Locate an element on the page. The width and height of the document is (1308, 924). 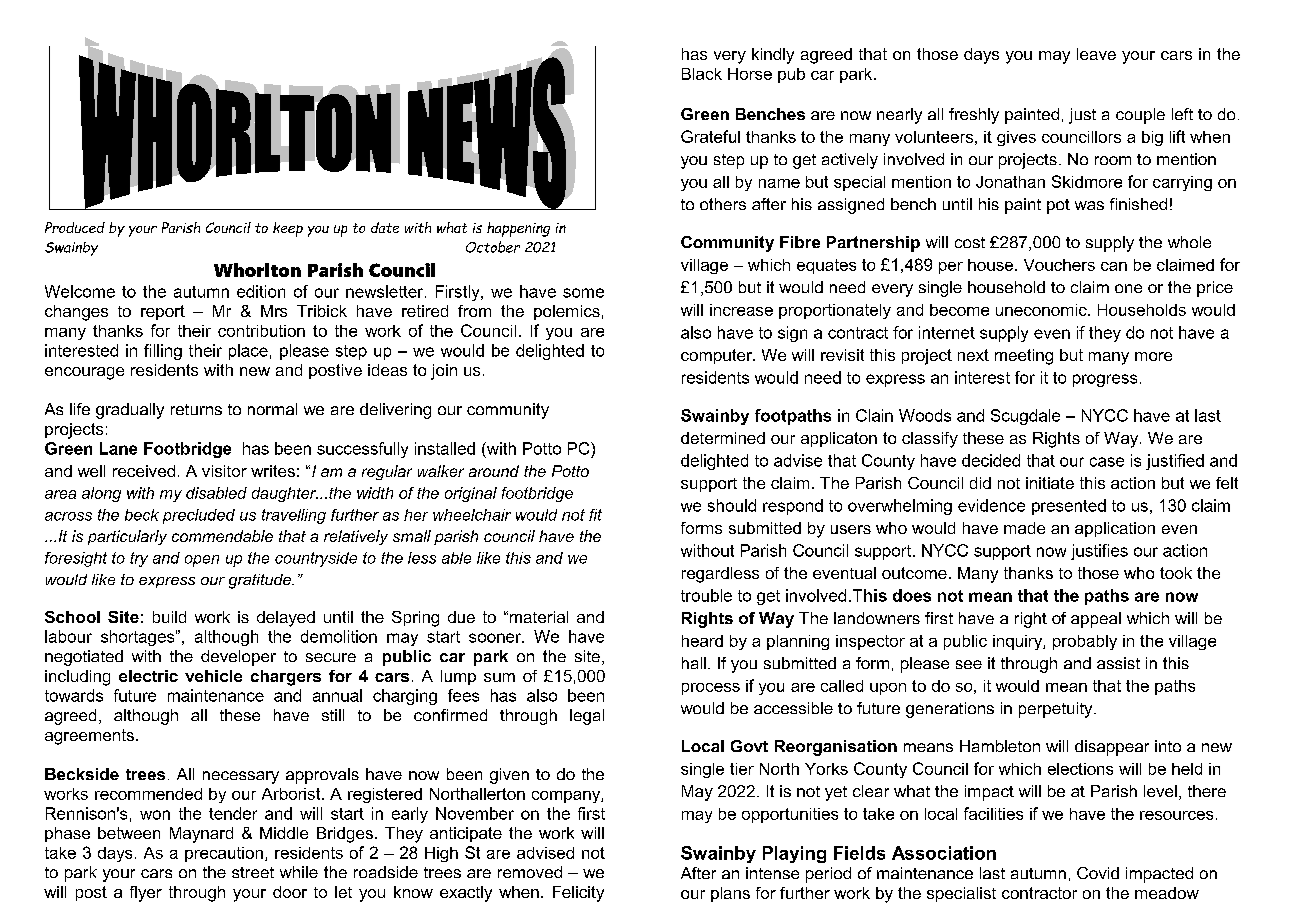
Black is located at coordinates (702, 74).
